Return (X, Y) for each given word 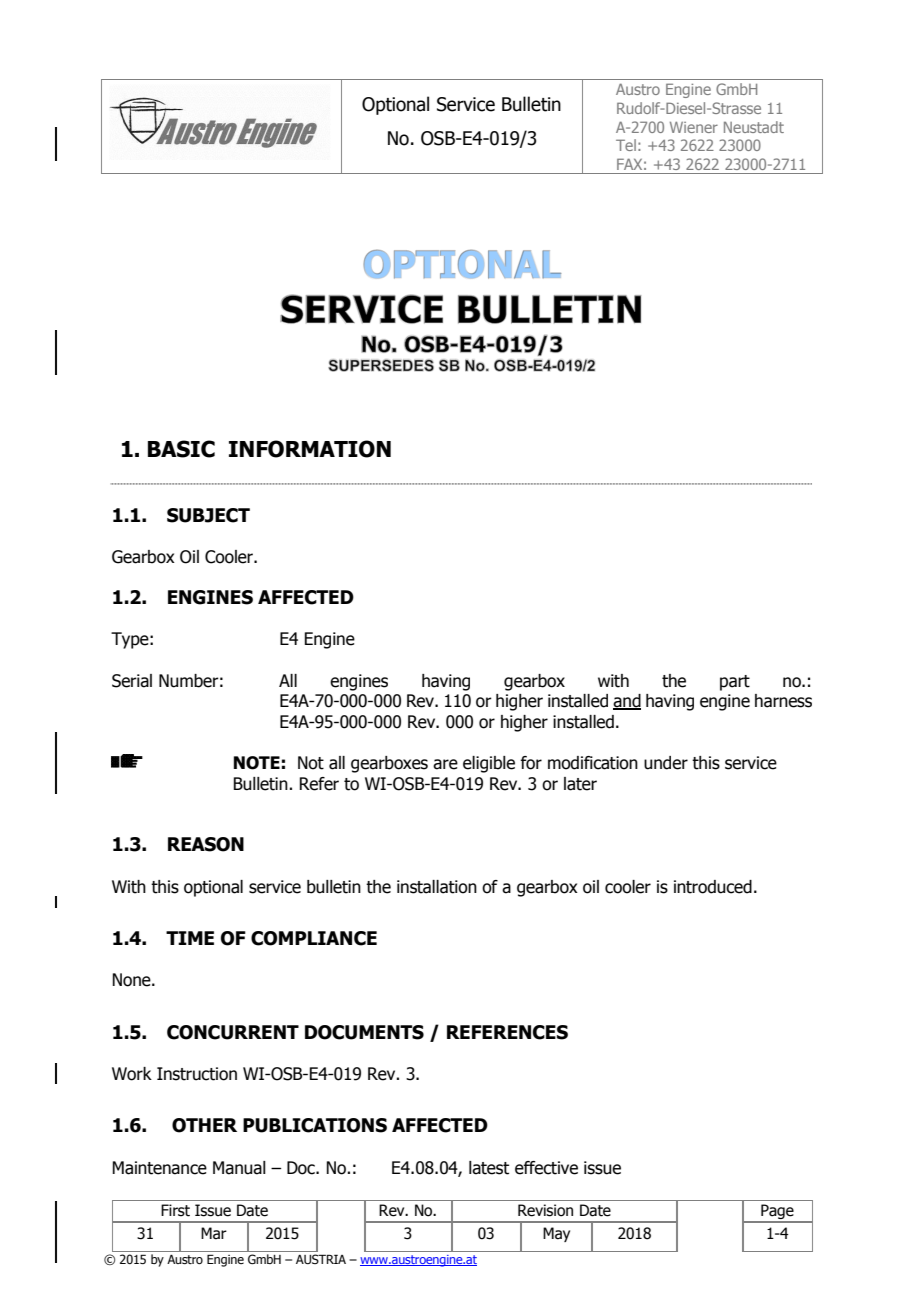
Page (777, 1213)
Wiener (694, 127)
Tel (626, 145)
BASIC (181, 449)
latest (489, 1168)
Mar (214, 1233)
